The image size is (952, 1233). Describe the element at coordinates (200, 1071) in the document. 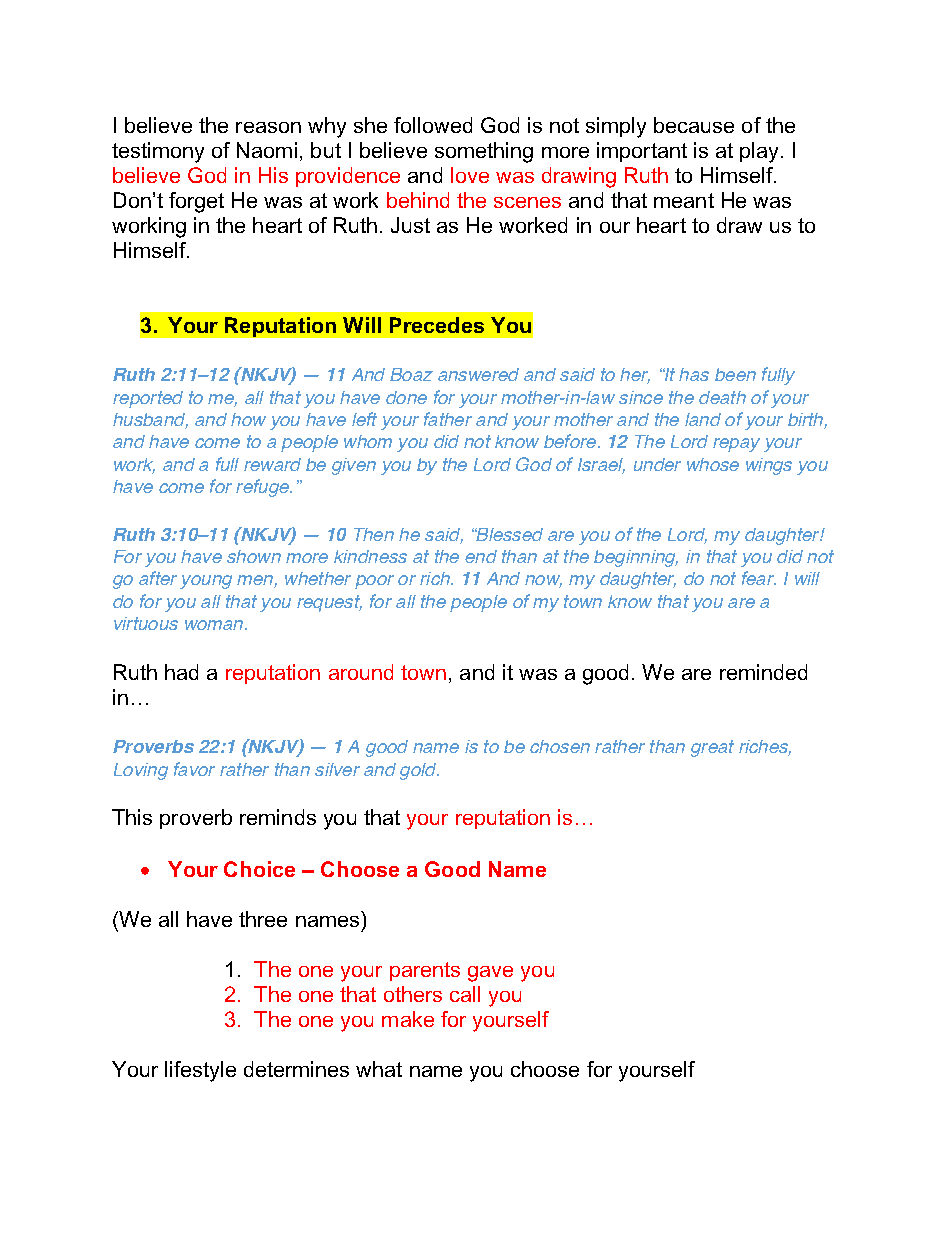

I see `lifestyle` at that location.
